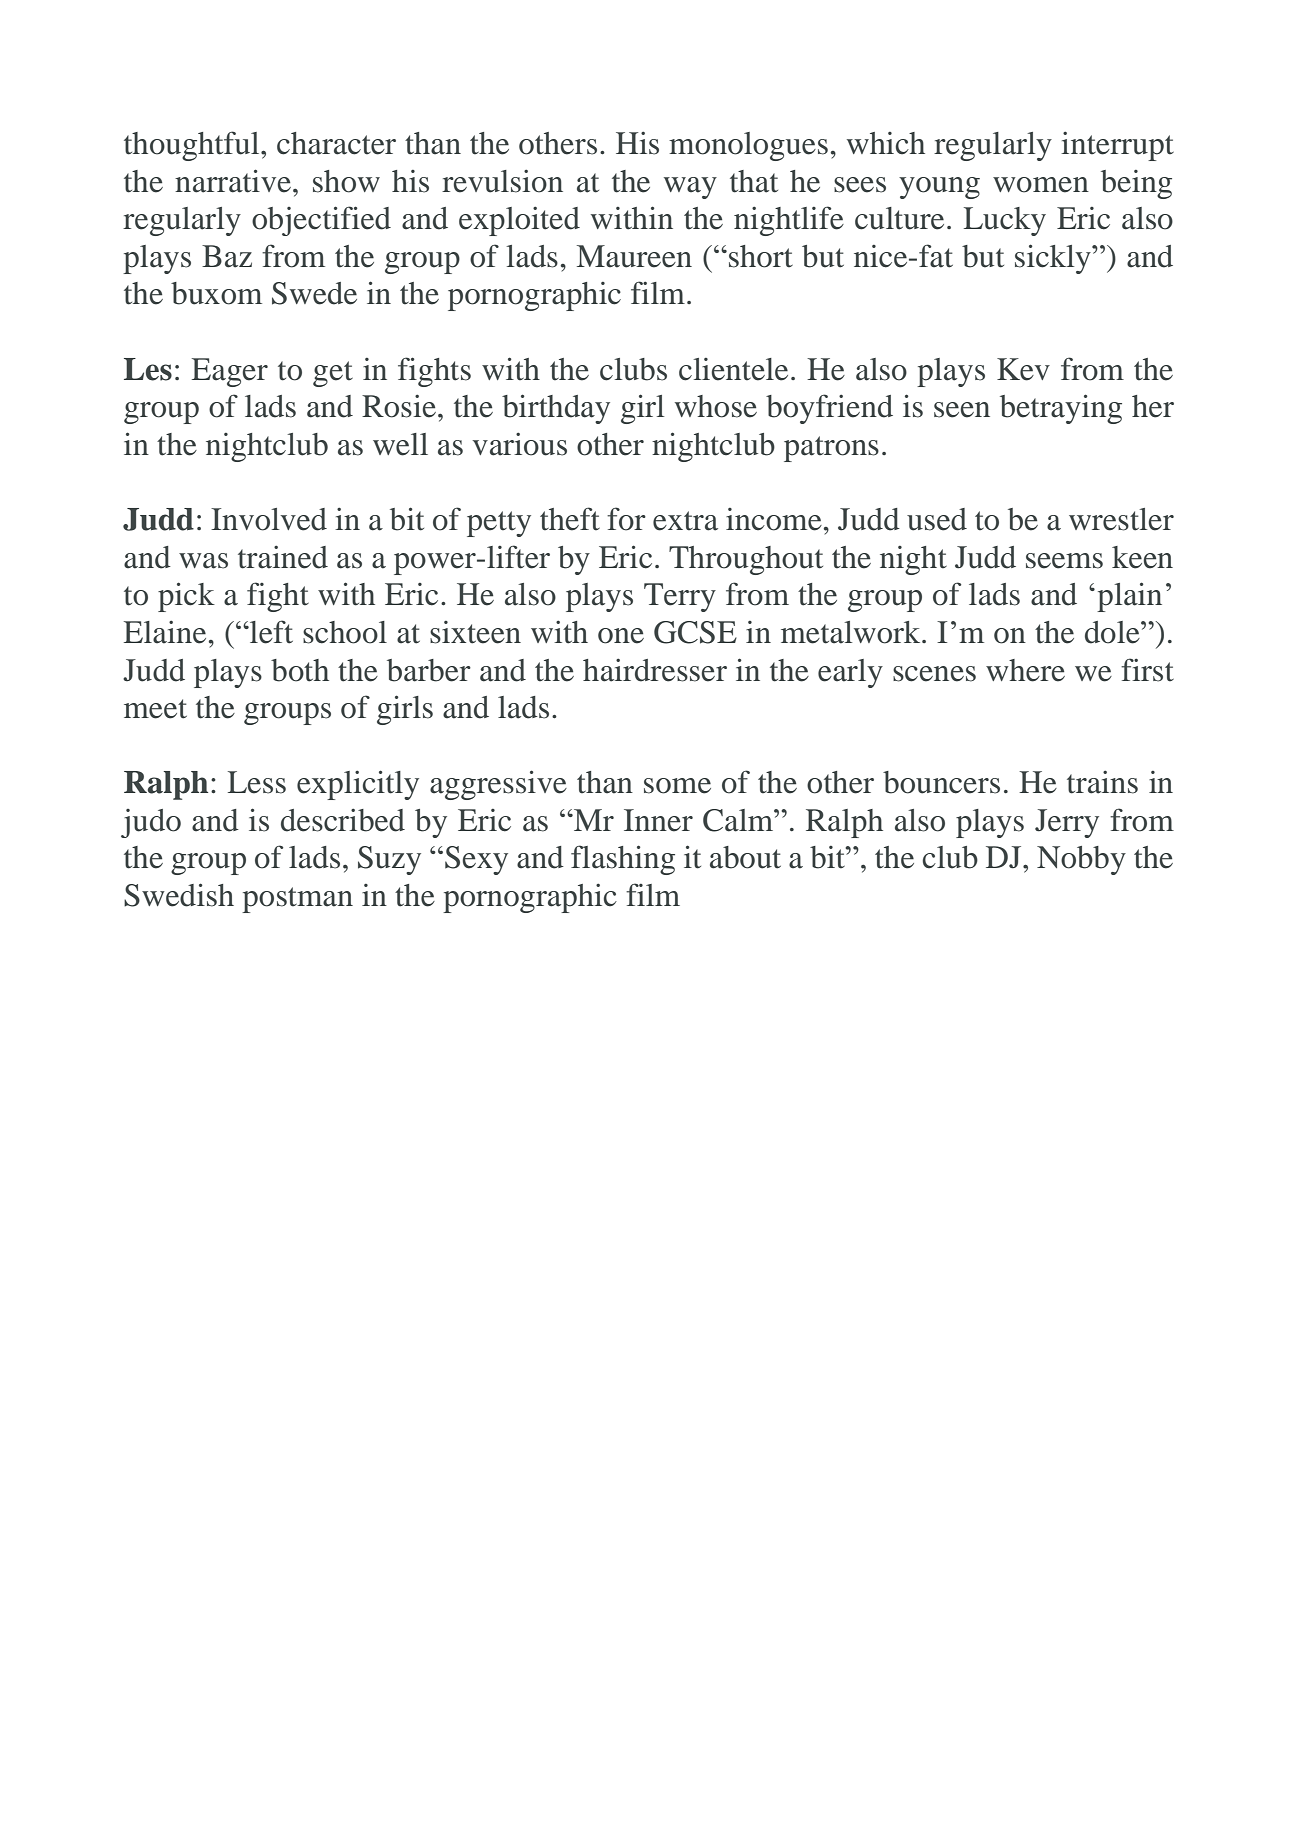 The image size is (1297, 1835). I want to click on postman, so click(297, 900).
